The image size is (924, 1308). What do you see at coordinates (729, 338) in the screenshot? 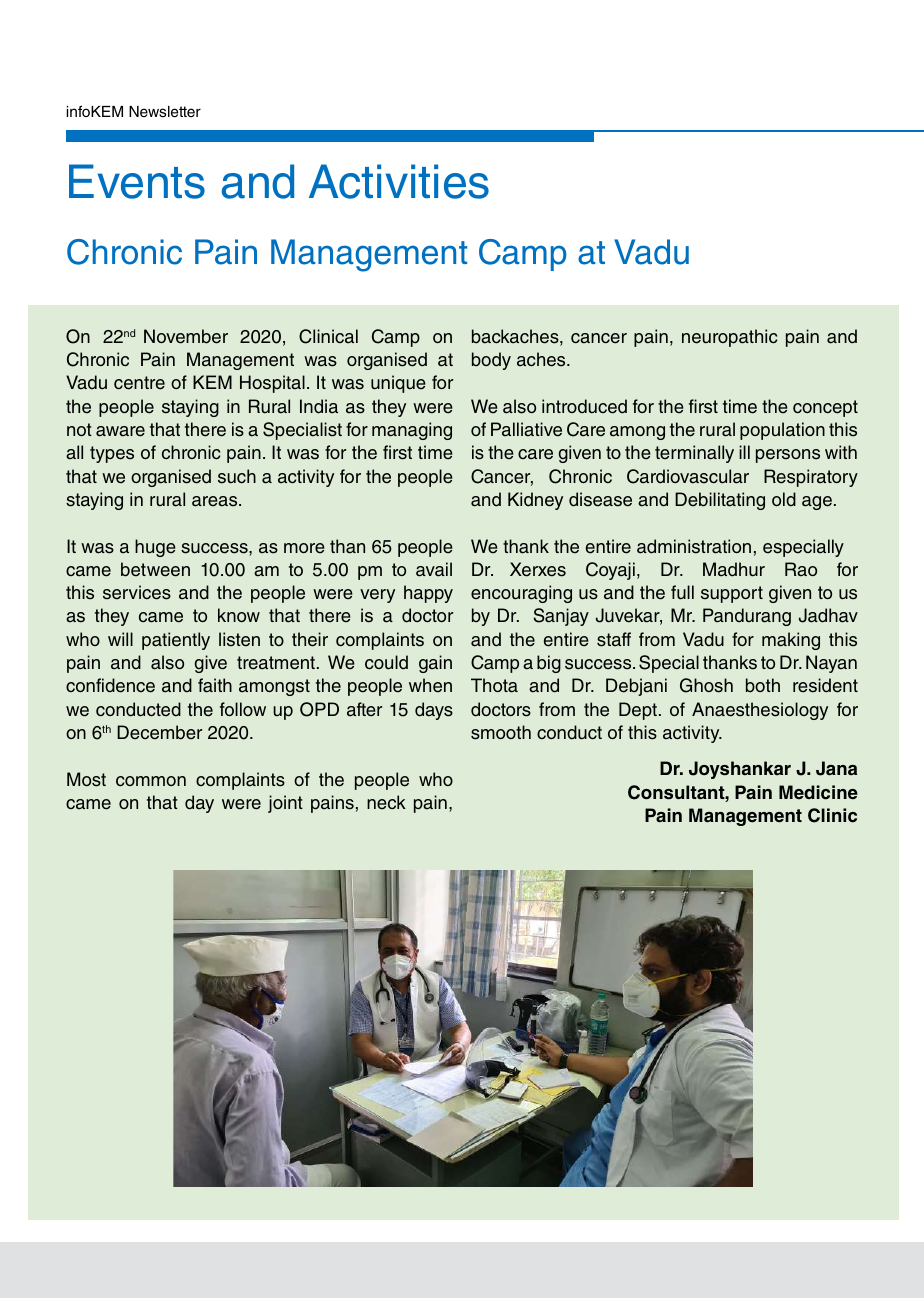
I see `neuropathic` at bounding box center [729, 338].
